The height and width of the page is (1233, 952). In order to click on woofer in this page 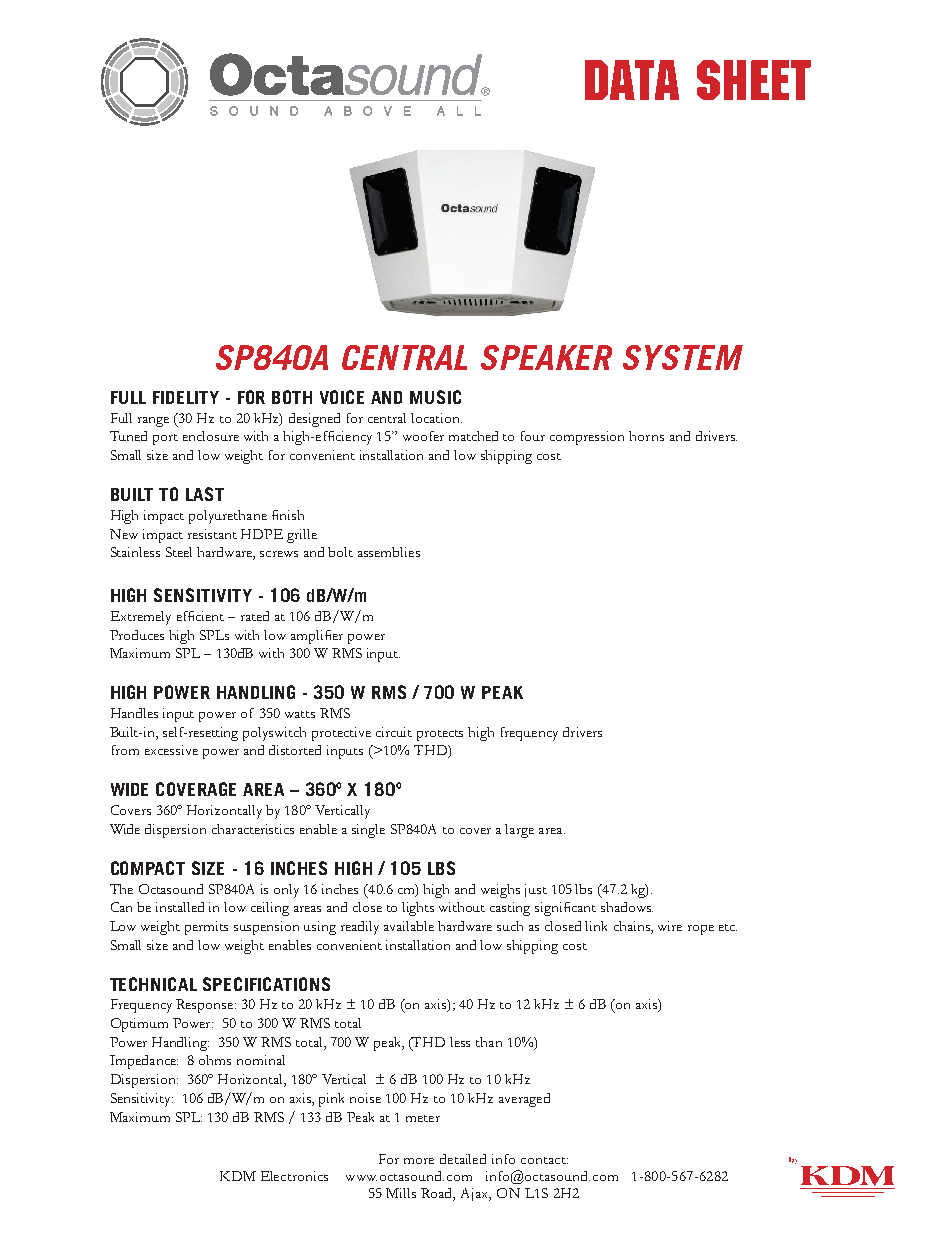, I will do `click(423, 436)`.
